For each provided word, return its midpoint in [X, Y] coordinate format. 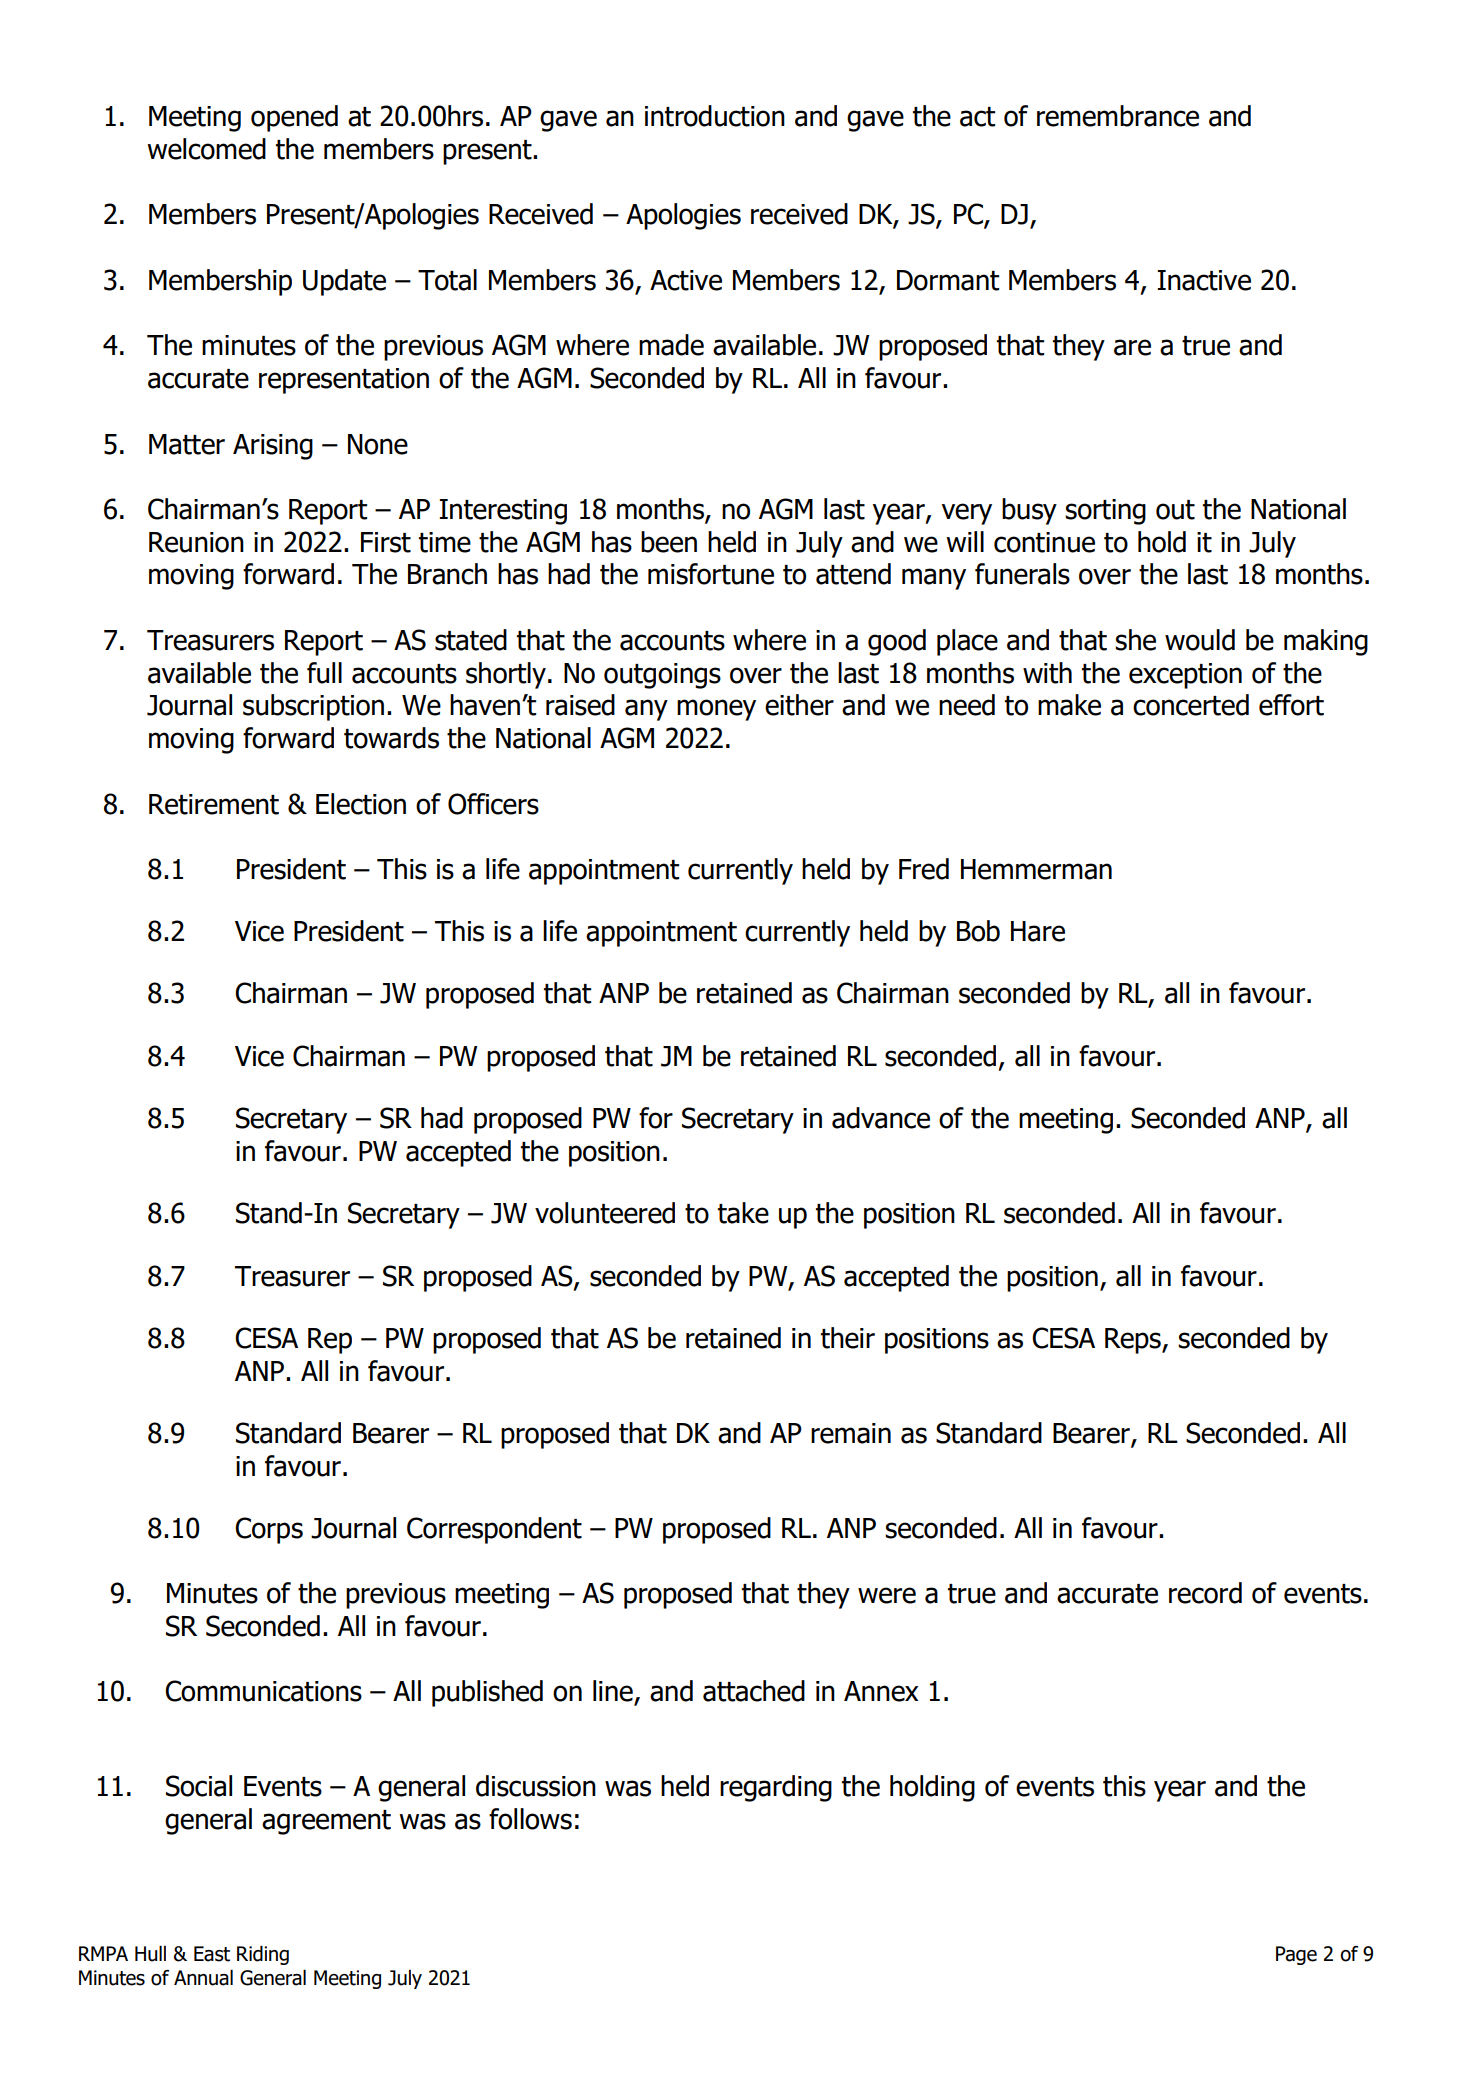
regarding [776, 1788]
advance [881, 1118]
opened [294, 118]
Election [361, 804]
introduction [715, 116]
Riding [263, 1955]
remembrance [1118, 116]
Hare [1038, 931]
